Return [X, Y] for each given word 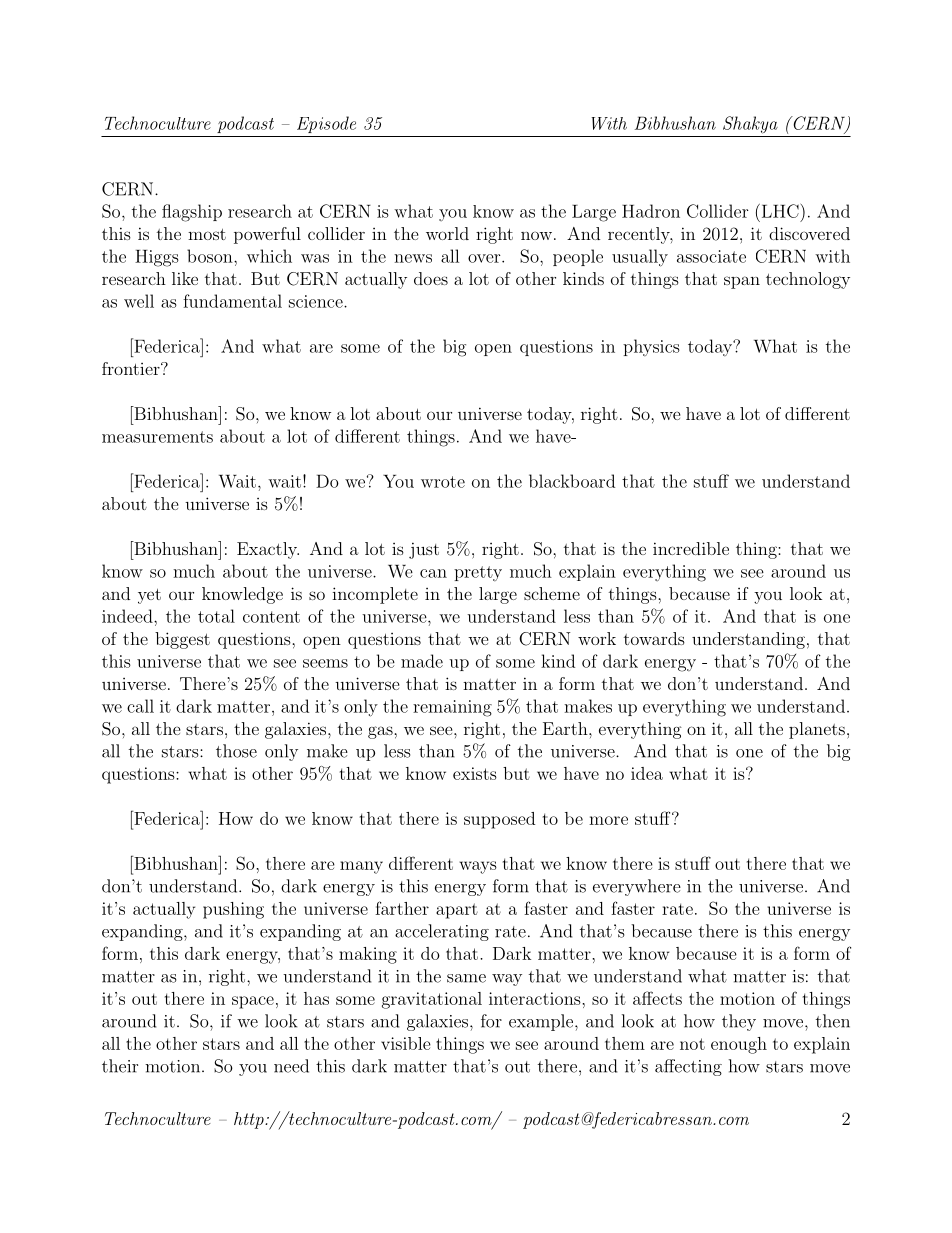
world [447, 233]
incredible [691, 548]
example [541, 1022]
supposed [499, 820]
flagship [192, 213]
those [236, 751]
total [216, 616]
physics [651, 347]
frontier [132, 368]
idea [647, 773]
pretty [478, 573]
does [431, 278]
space [253, 1002]
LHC [779, 211]
